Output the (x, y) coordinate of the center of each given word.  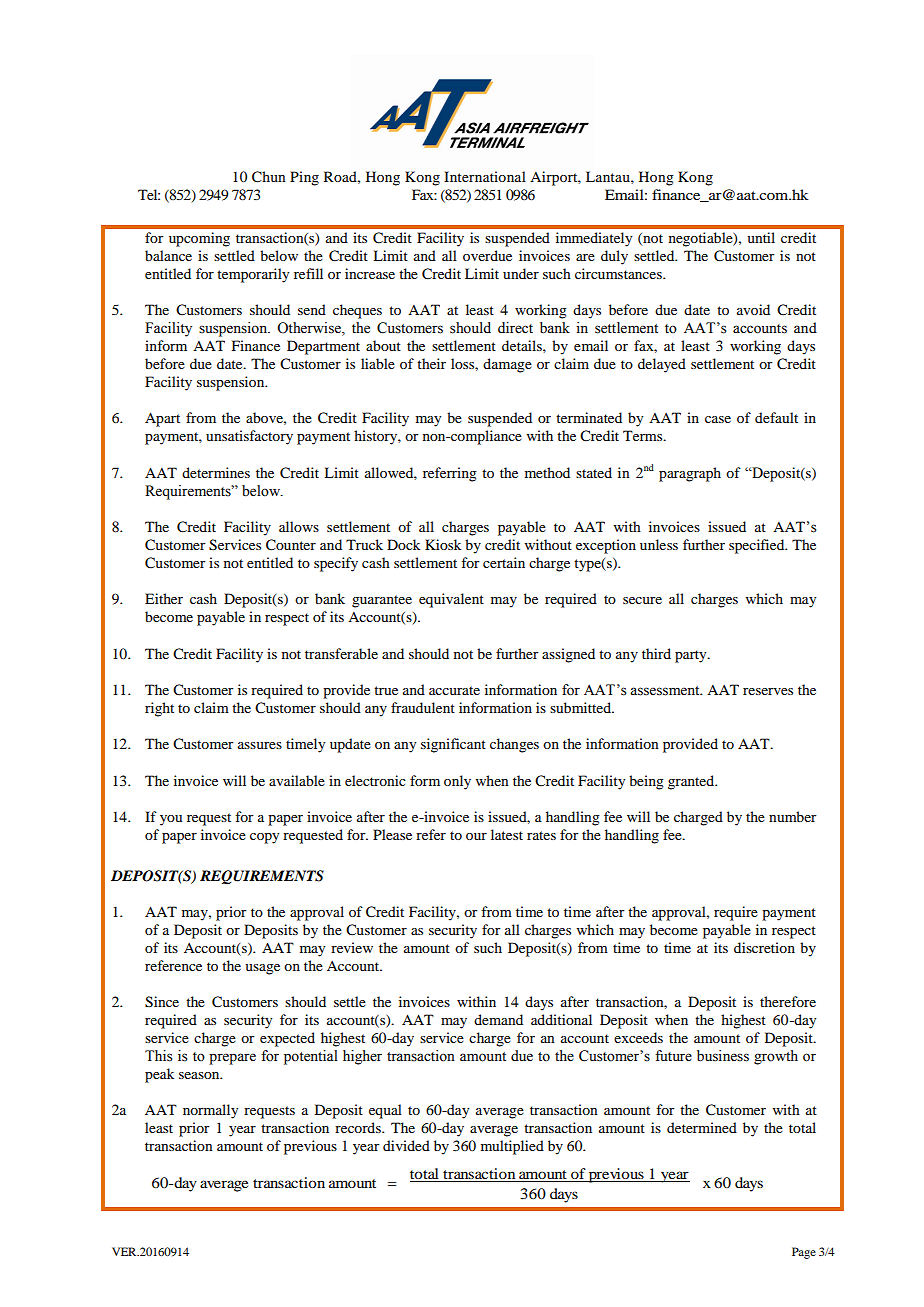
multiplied (512, 1147)
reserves (768, 691)
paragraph (690, 474)
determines (216, 472)
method (547, 472)
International (485, 176)
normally (210, 1111)
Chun (269, 177)
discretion (764, 947)
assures (260, 745)
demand (498, 1019)
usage (262, 969)
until (761, 237)
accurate (454, 690)
